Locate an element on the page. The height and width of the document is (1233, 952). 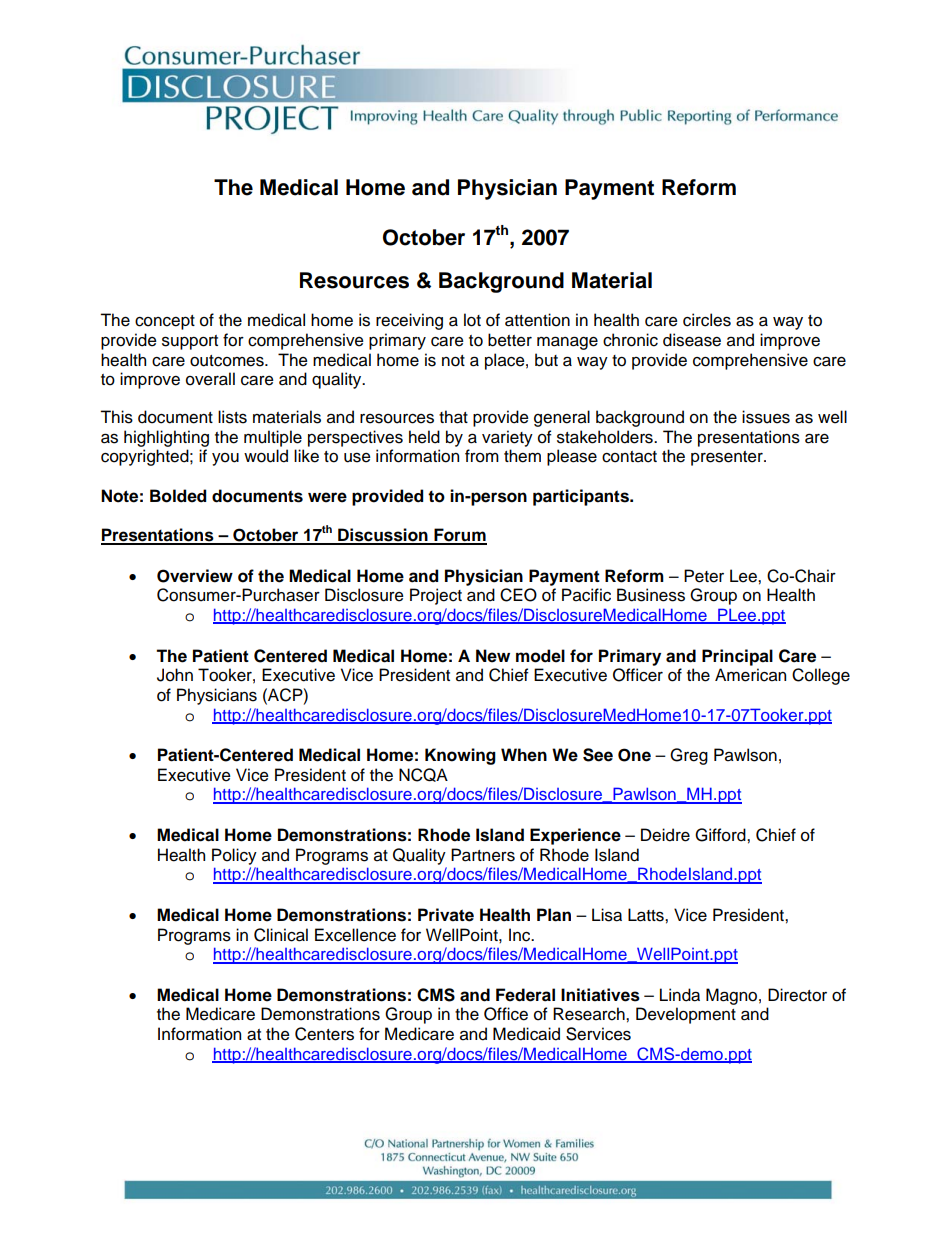
Project is located at coordinates (436, 596).
